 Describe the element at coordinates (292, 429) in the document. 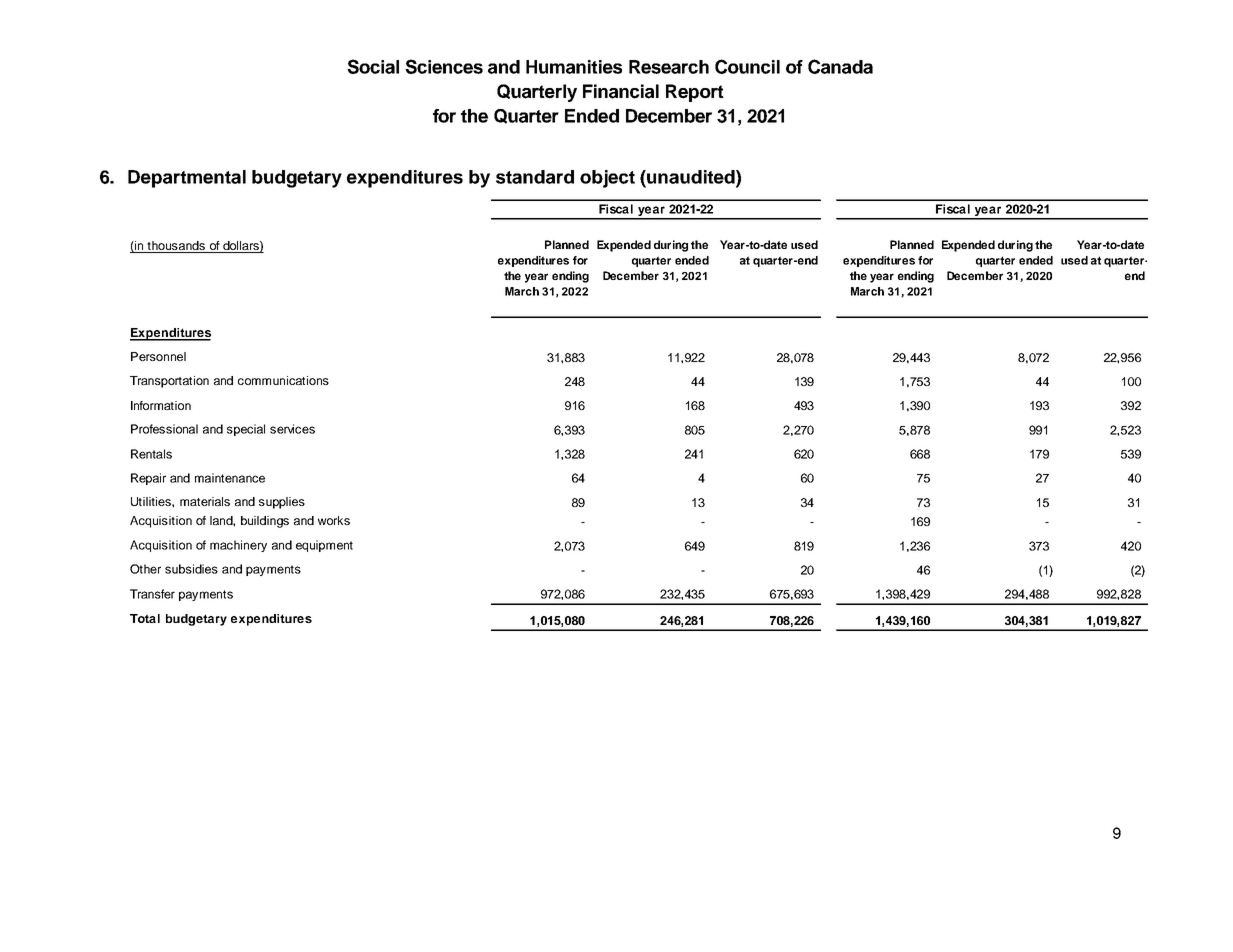

I see `services` at that location.
